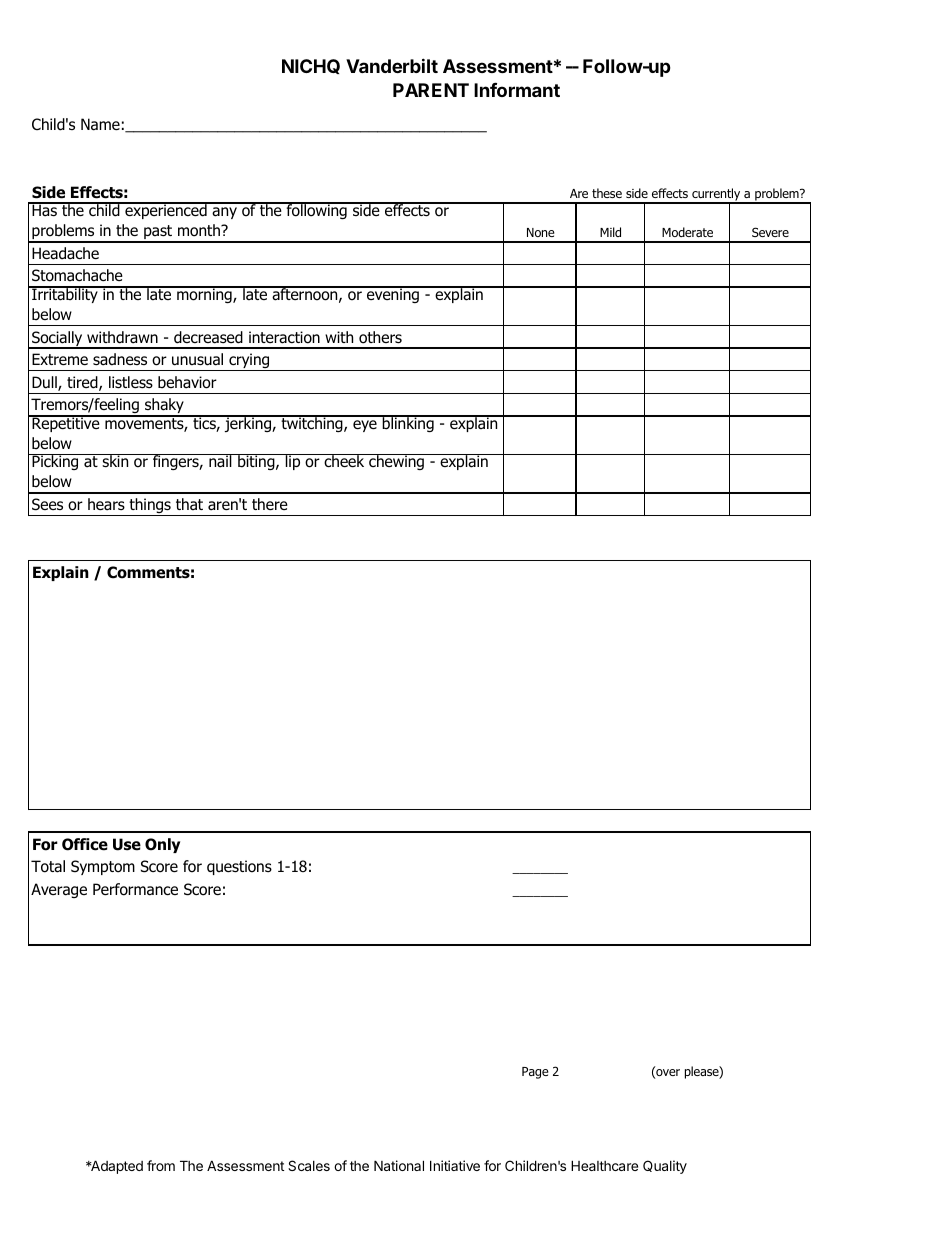 The image size is (952, 1233). I want to click on Moderate, so click(687, 232).
